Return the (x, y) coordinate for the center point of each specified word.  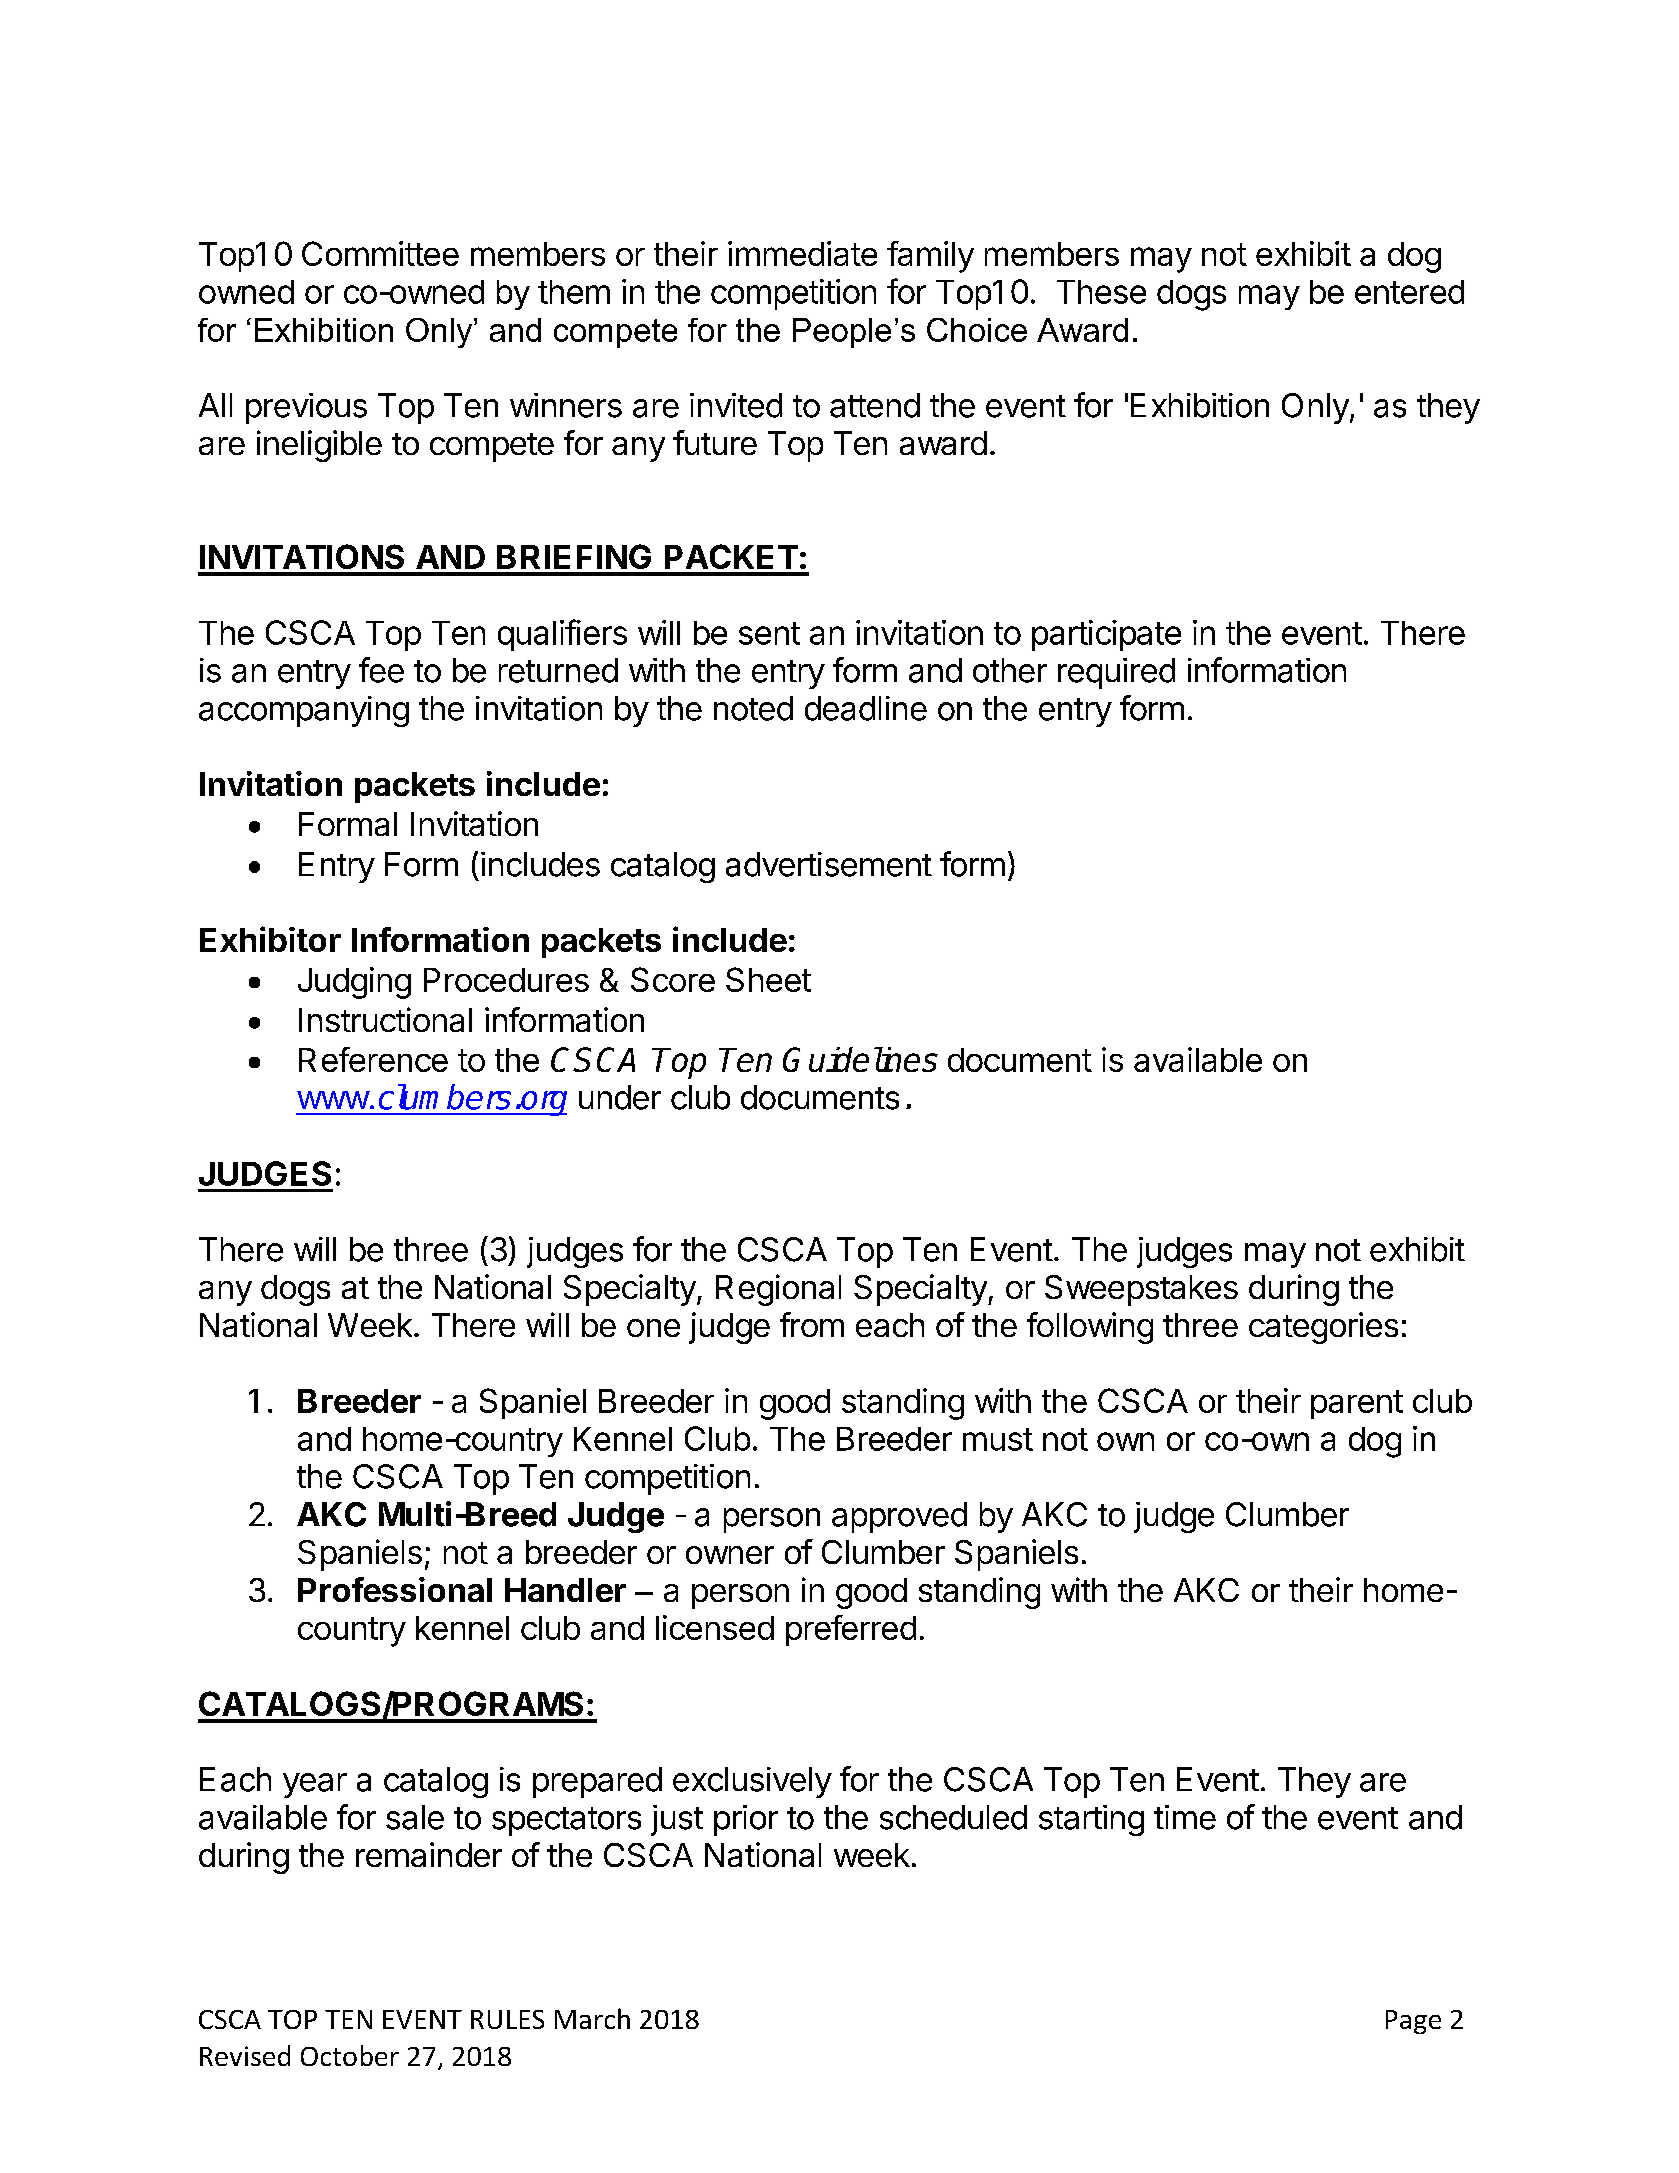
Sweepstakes (1141, 1290)
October (350, 2055)
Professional (395, 1589)
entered (1409, 292)
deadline (866, 708)
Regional (778, 1290)
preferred (851, 1630)
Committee (380, 253)
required (1116, 673)
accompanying (304, 711)
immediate (802, 253)
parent (1357, 1404)
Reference (373, 1059)
